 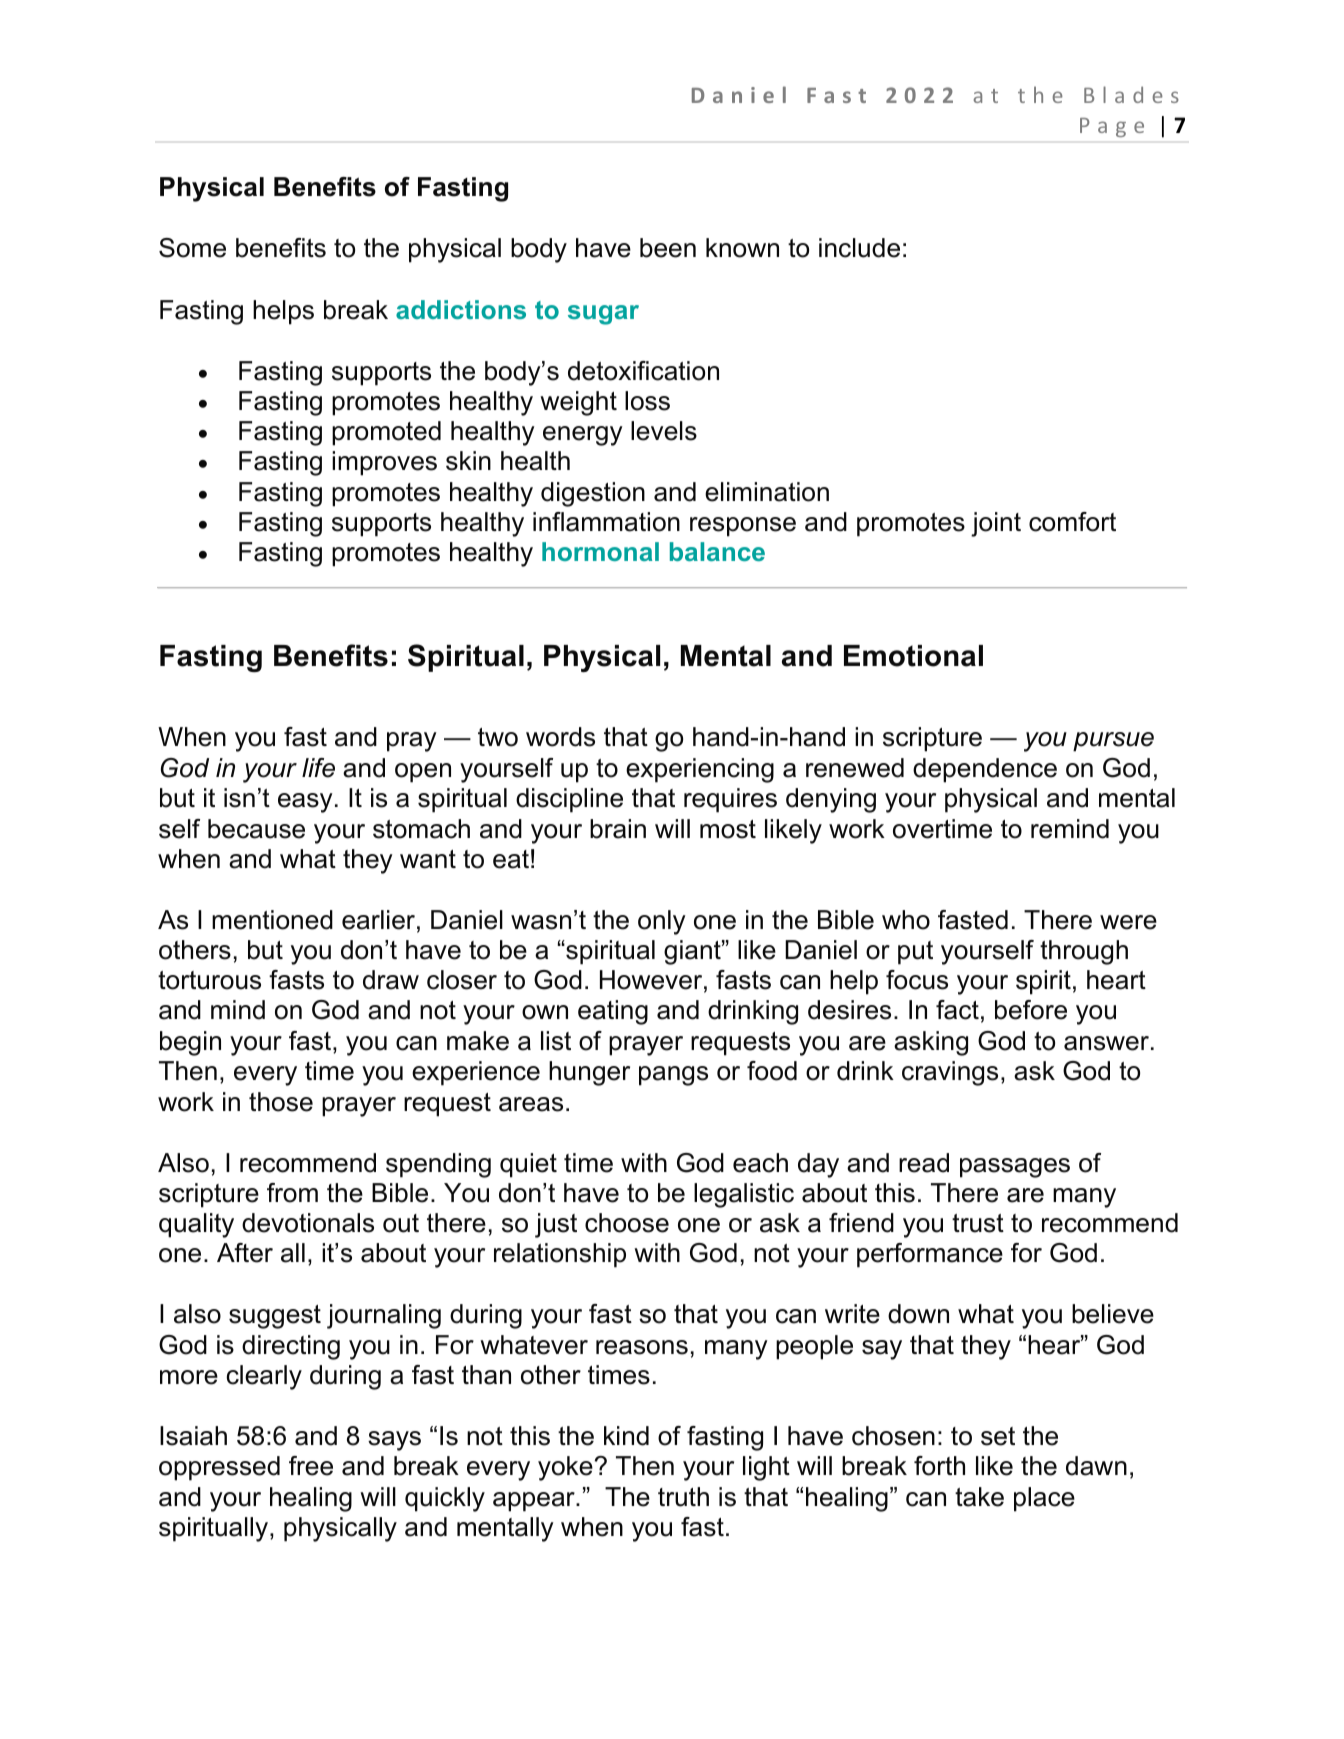 What do you see at coordinates (311, 1466) in the screenshot?
I see `free` at bounding box center [311, 1466].
